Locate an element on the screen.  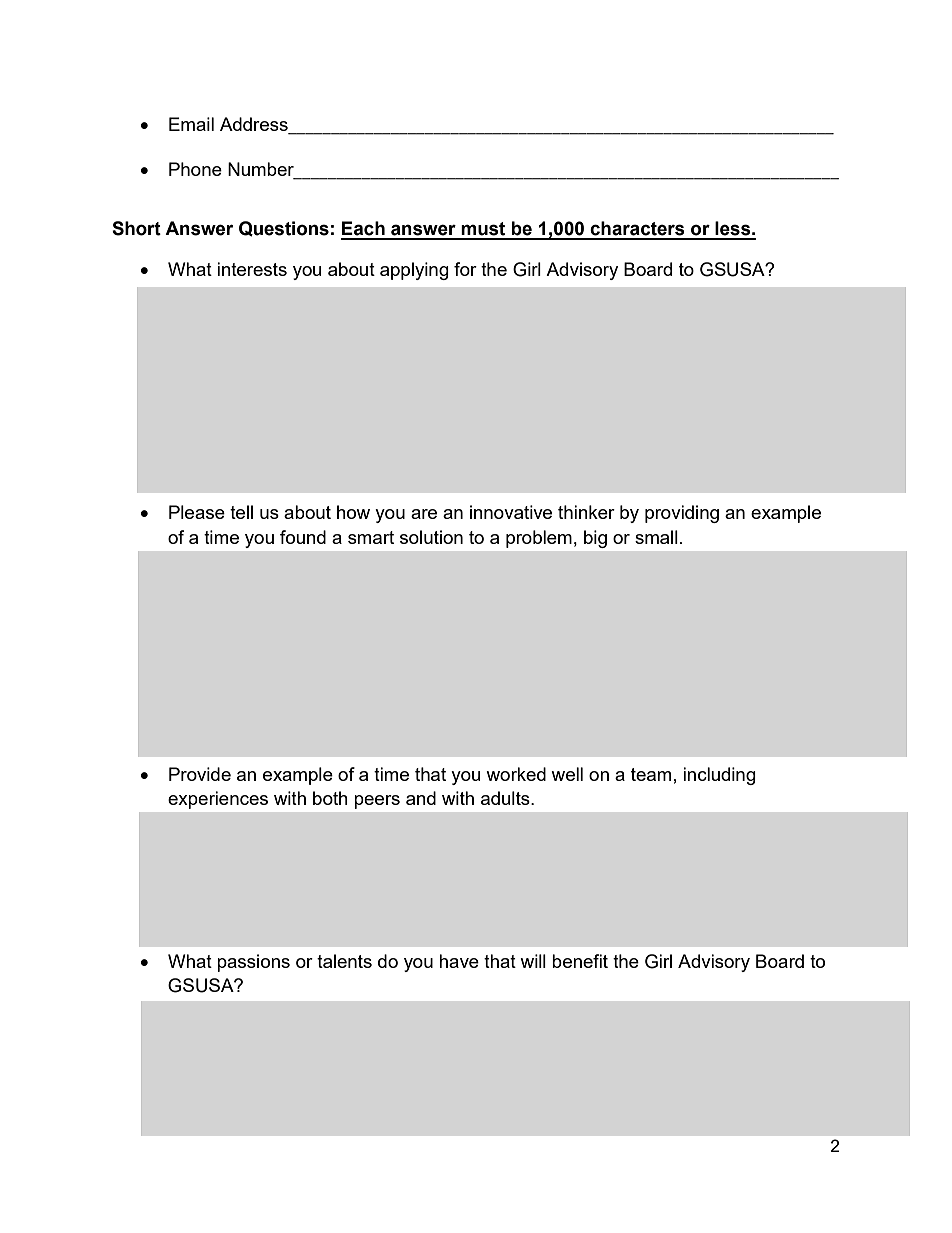
passions is located at coordinates (253, 963).
